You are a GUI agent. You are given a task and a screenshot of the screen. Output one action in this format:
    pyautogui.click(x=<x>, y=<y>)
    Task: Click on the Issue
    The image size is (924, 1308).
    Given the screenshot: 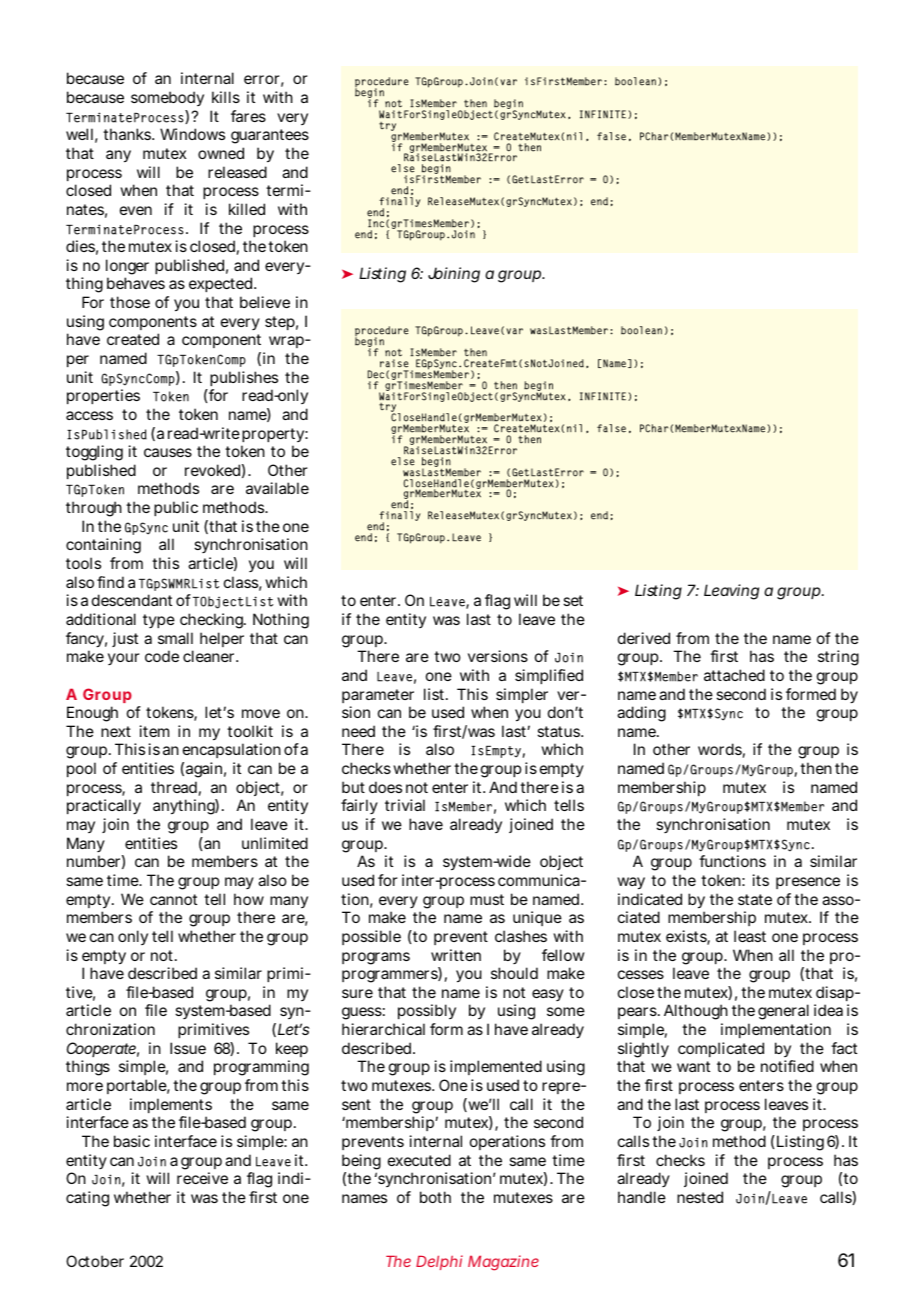 What is the action you would take?
    pyautogui.click(x=188, y=1048)
